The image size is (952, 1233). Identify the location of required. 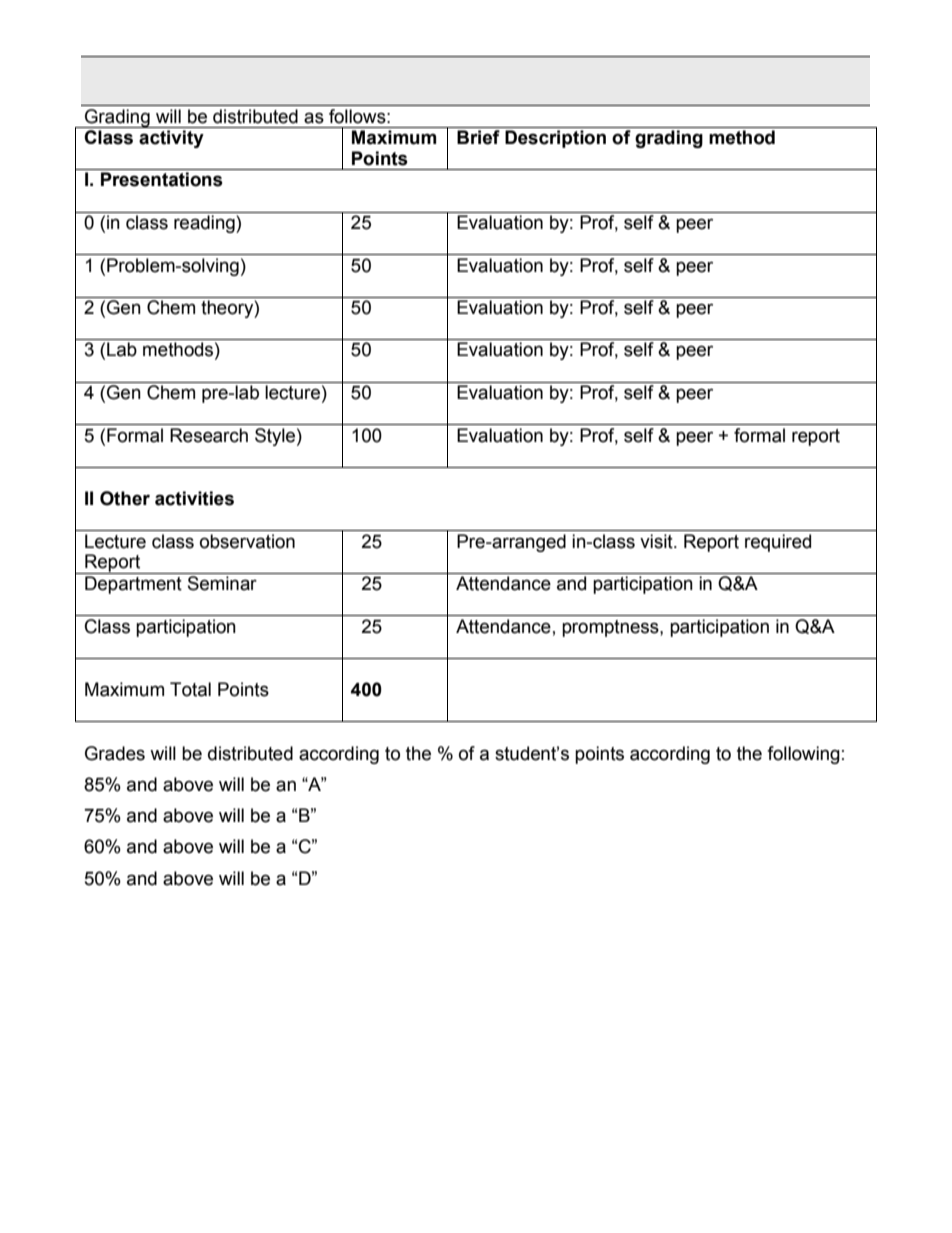
(778, 543).
